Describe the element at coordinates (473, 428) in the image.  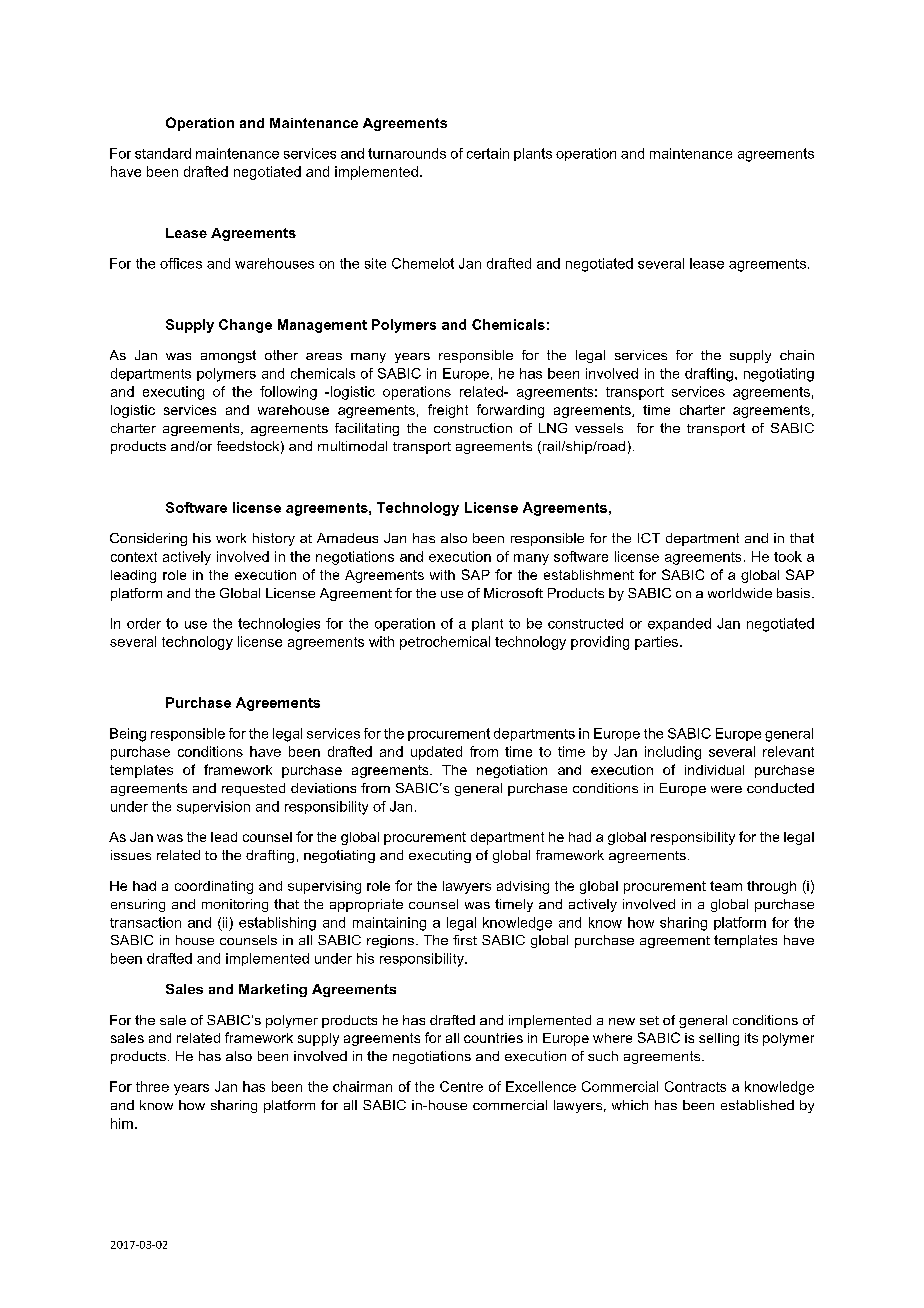
I see `construction` at that location.
